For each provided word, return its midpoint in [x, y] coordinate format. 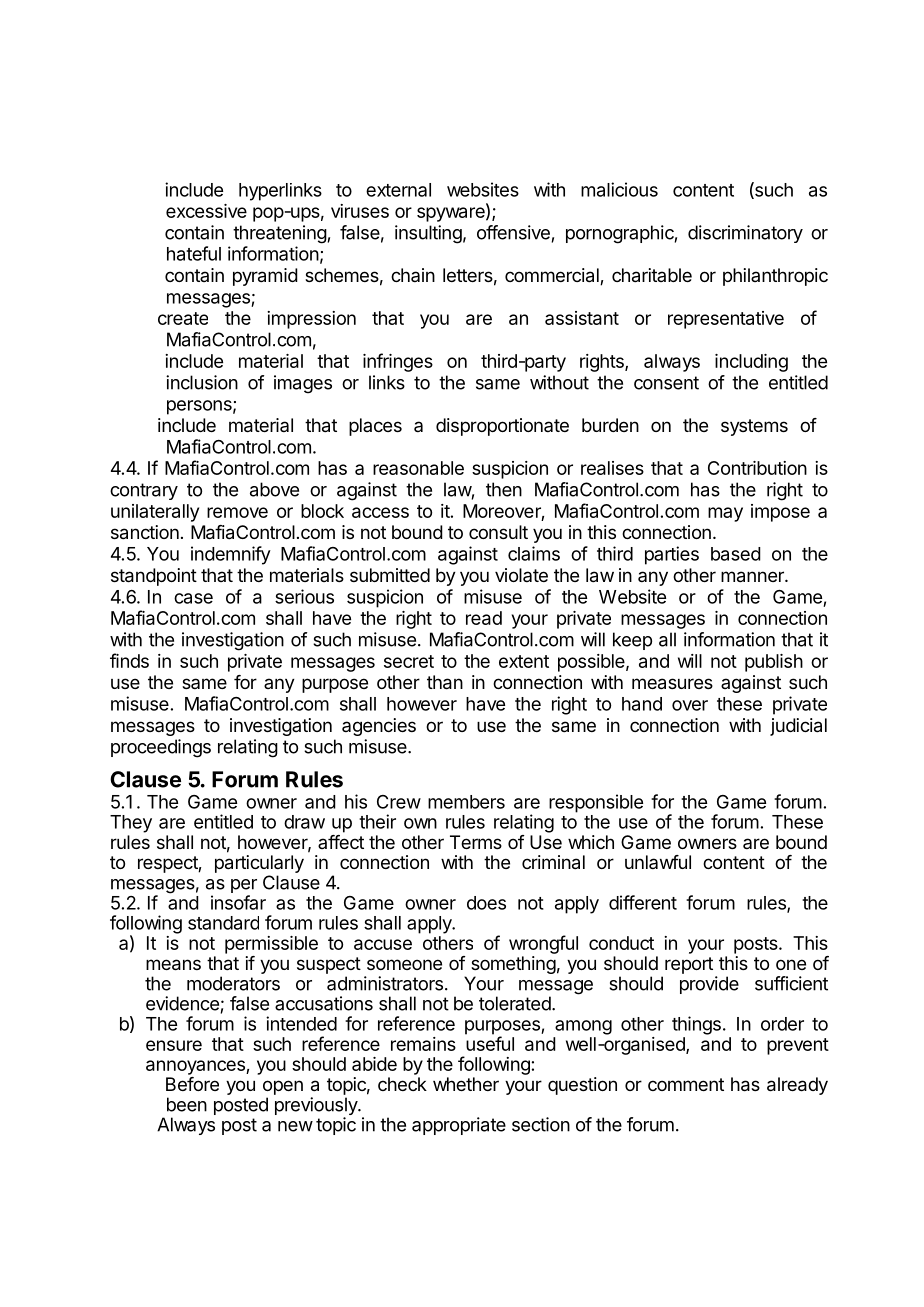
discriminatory [745, 234]
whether [466, 1084]
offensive [513, 232]
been [187, 1104]
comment [686, 1084]
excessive [206, 211]
